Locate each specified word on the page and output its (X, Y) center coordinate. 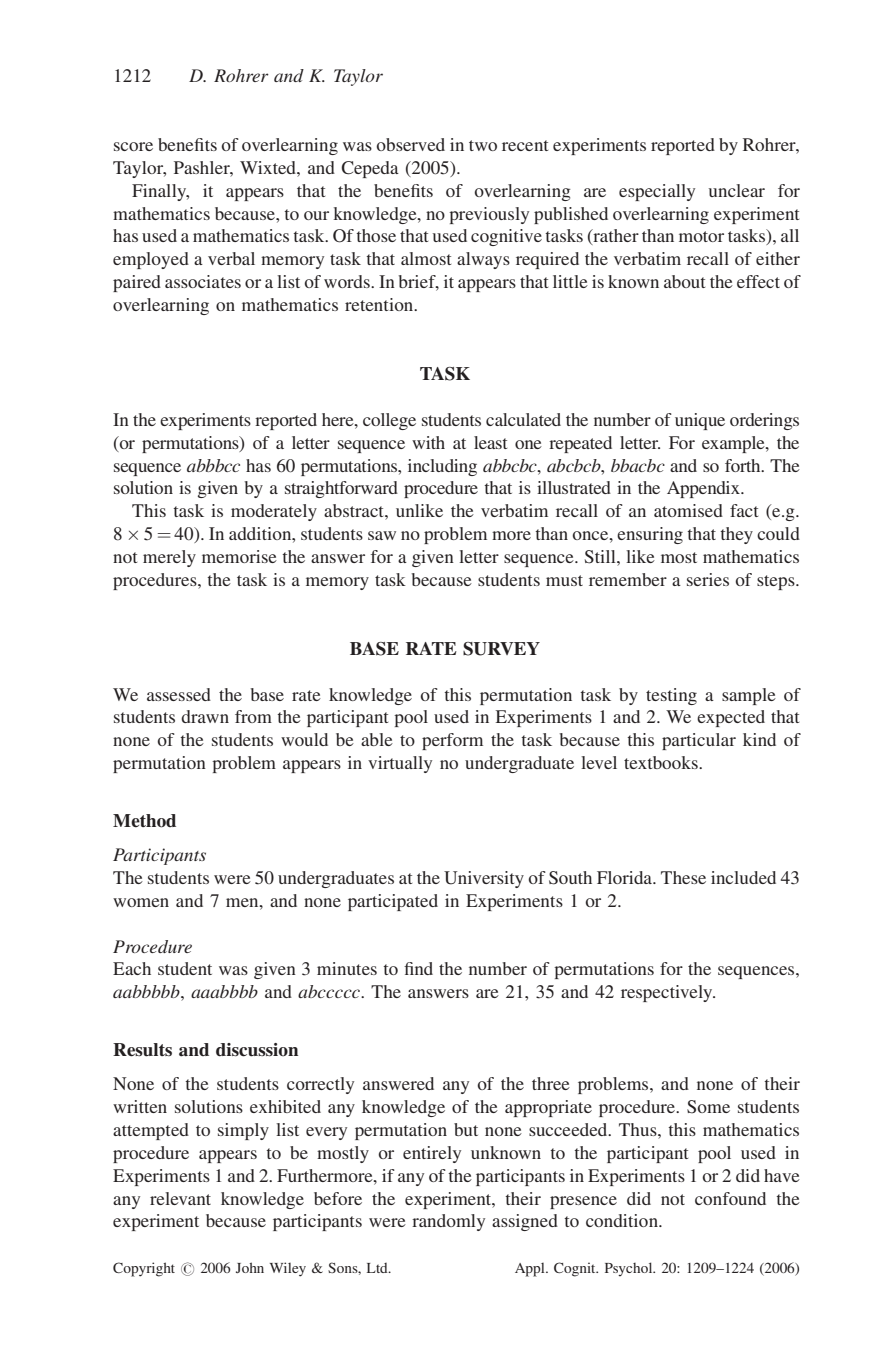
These (683, 877)
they (736, 535)
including (442, 467)
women (141, 902)
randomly (448, 1222)
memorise (239, 556)
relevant (180, 1198)
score (133, 146)
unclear (737, 190)
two (483, 145)
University (484, 879)
